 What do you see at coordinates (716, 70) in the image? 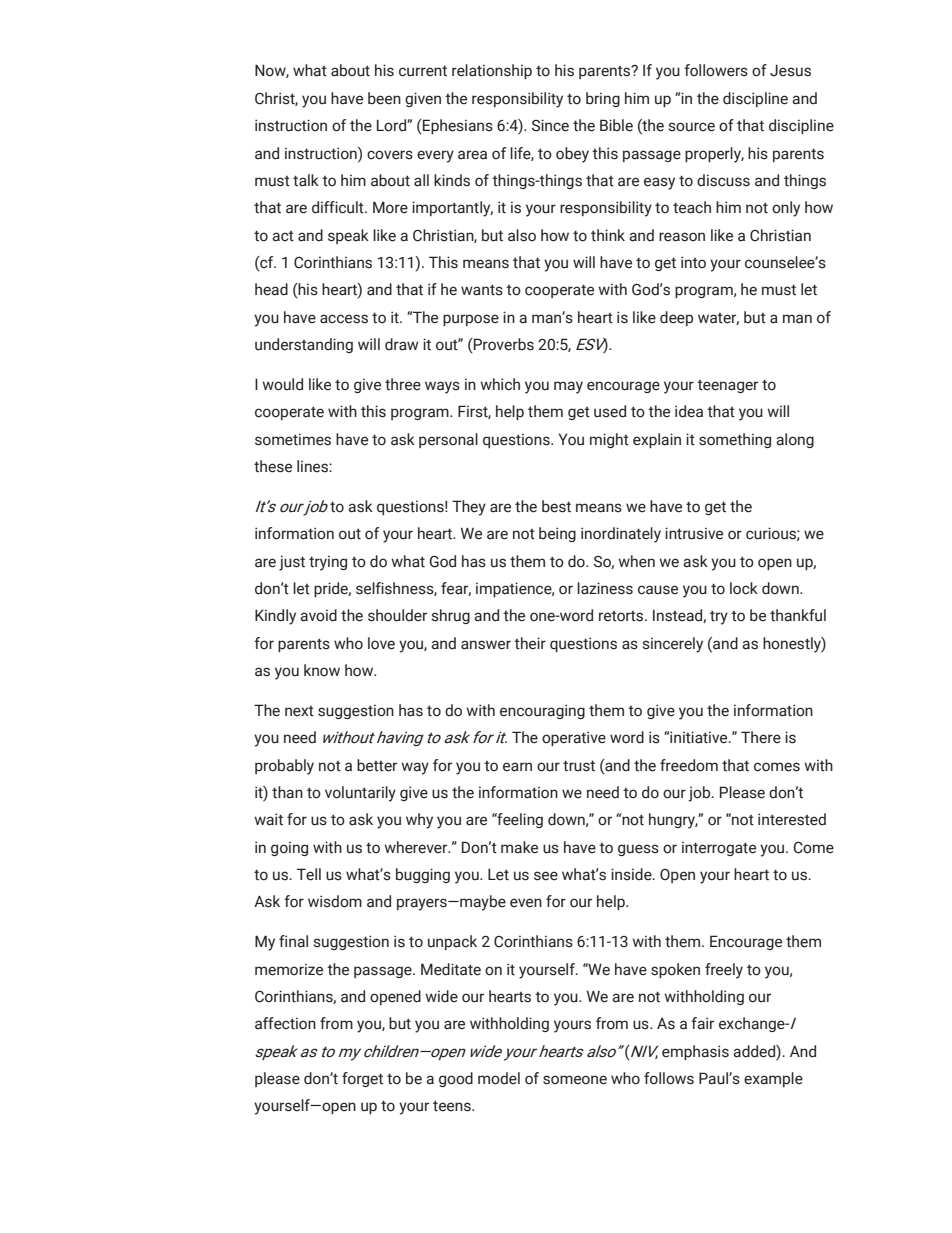
I see `followers` at bounding box center [716, 70].
